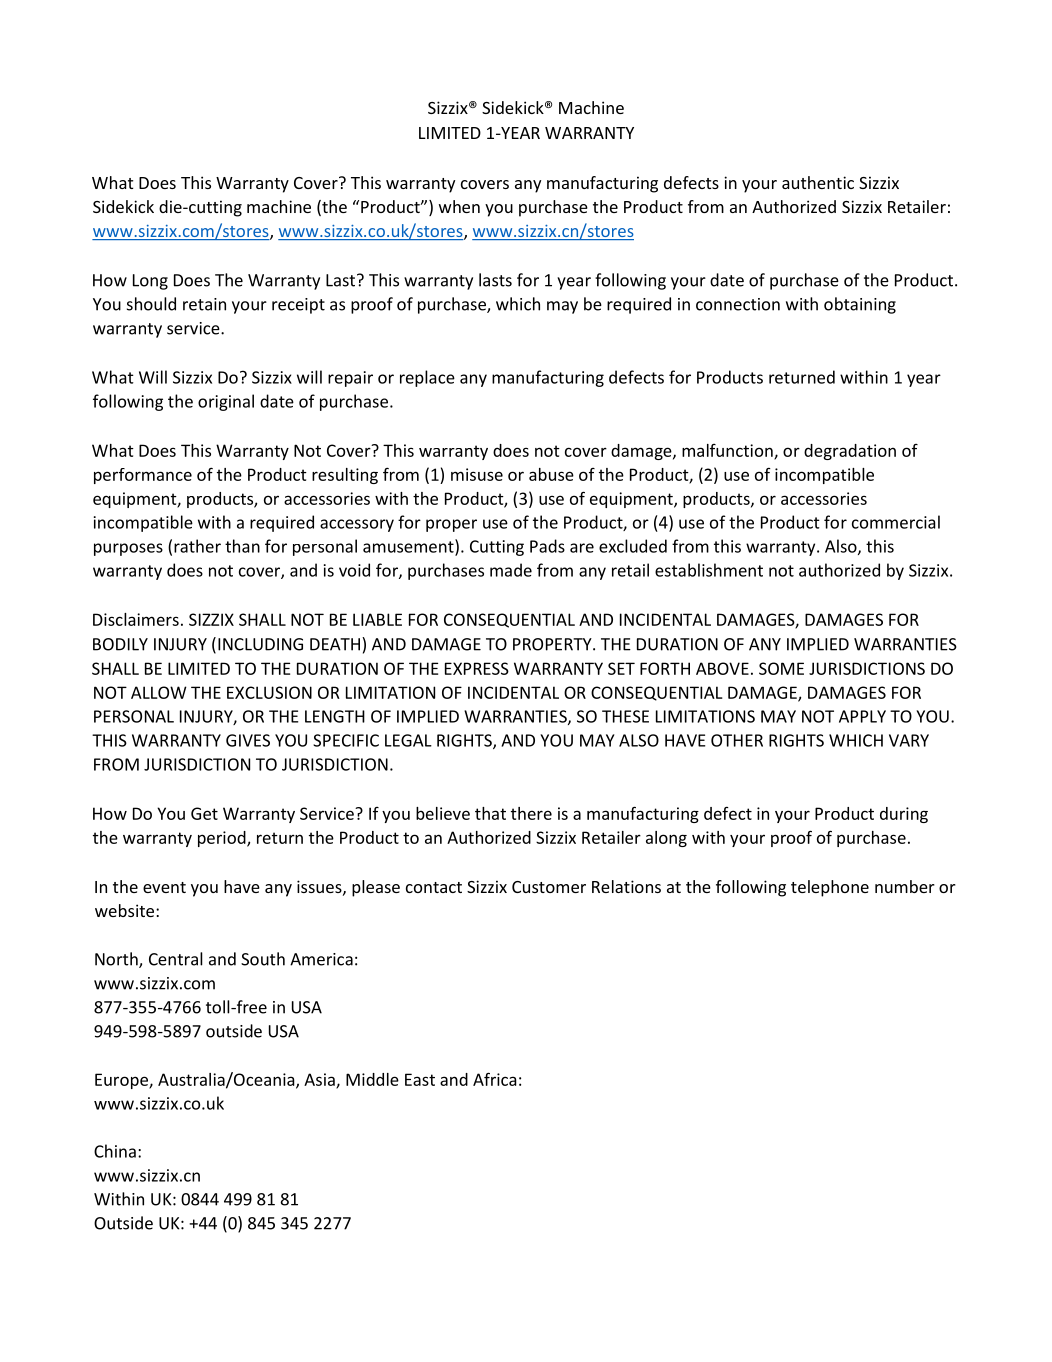 This screenshot has width=1052, height=1362. I want to click on retain, so click(204, 304).
